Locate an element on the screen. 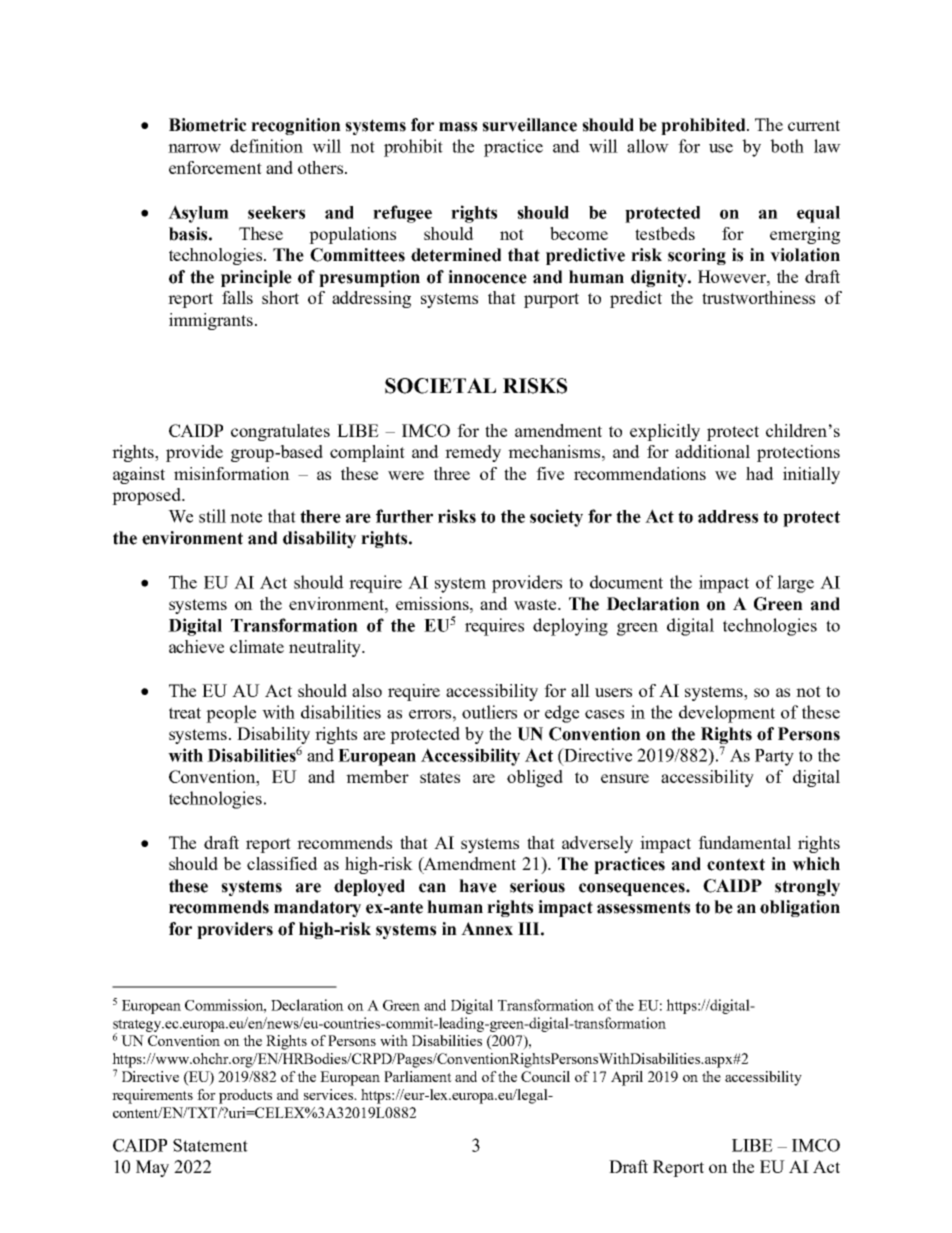  enforcement is located at coordinates (215, 167).
